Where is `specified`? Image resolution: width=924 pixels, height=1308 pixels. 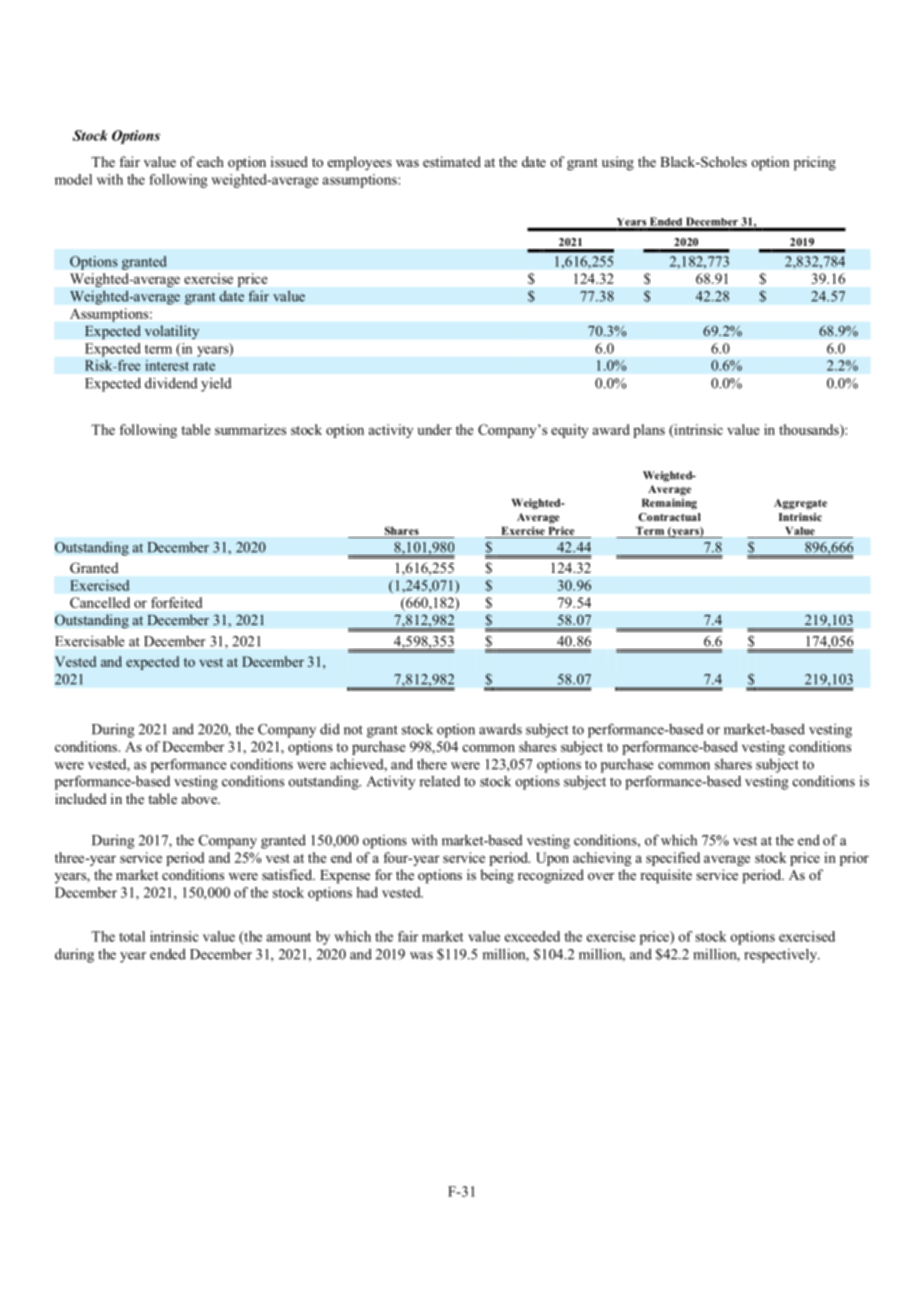
specified is located at coordinates (673, 859).
